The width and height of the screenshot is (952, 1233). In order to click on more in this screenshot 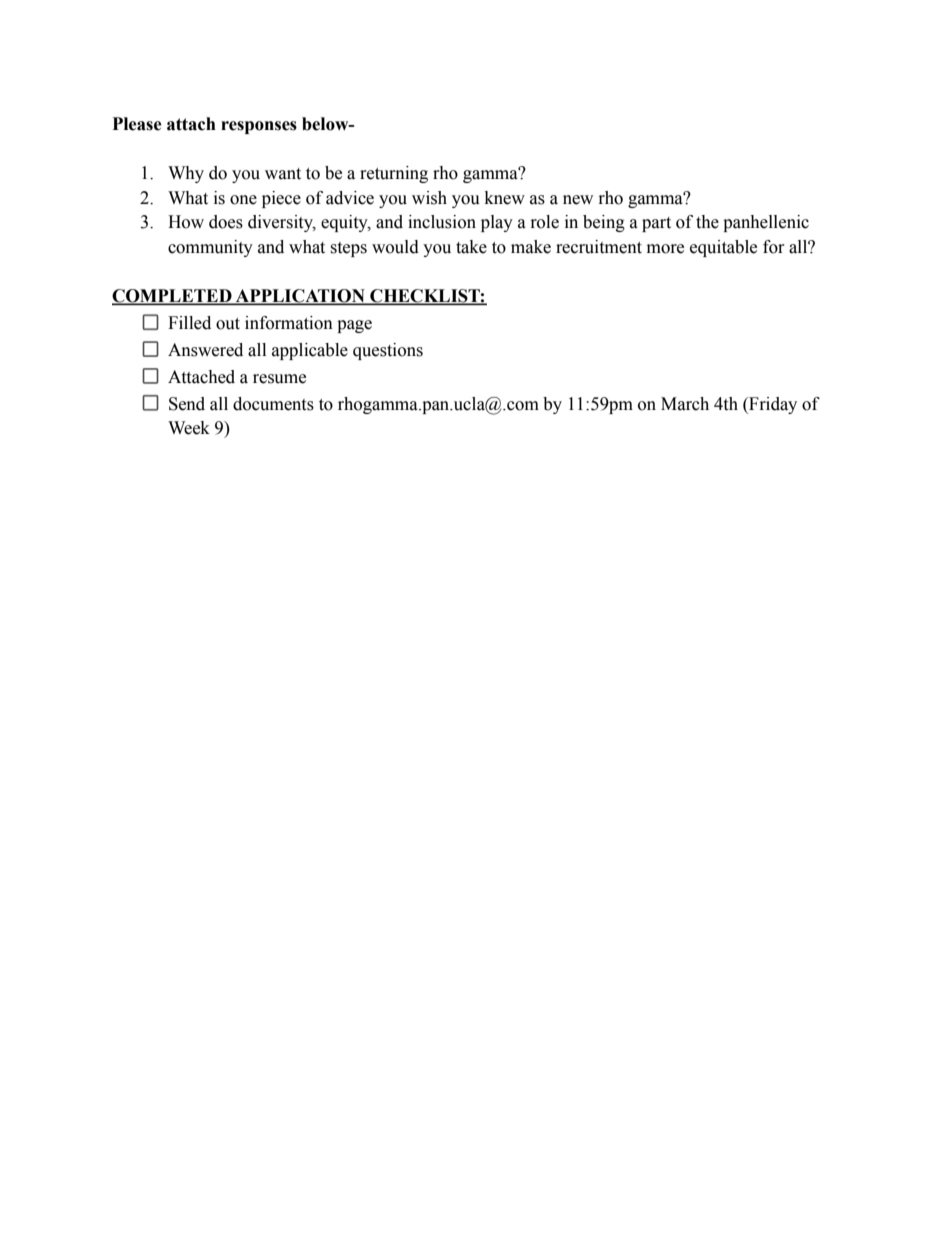, I will do `click(665, 249)`.
